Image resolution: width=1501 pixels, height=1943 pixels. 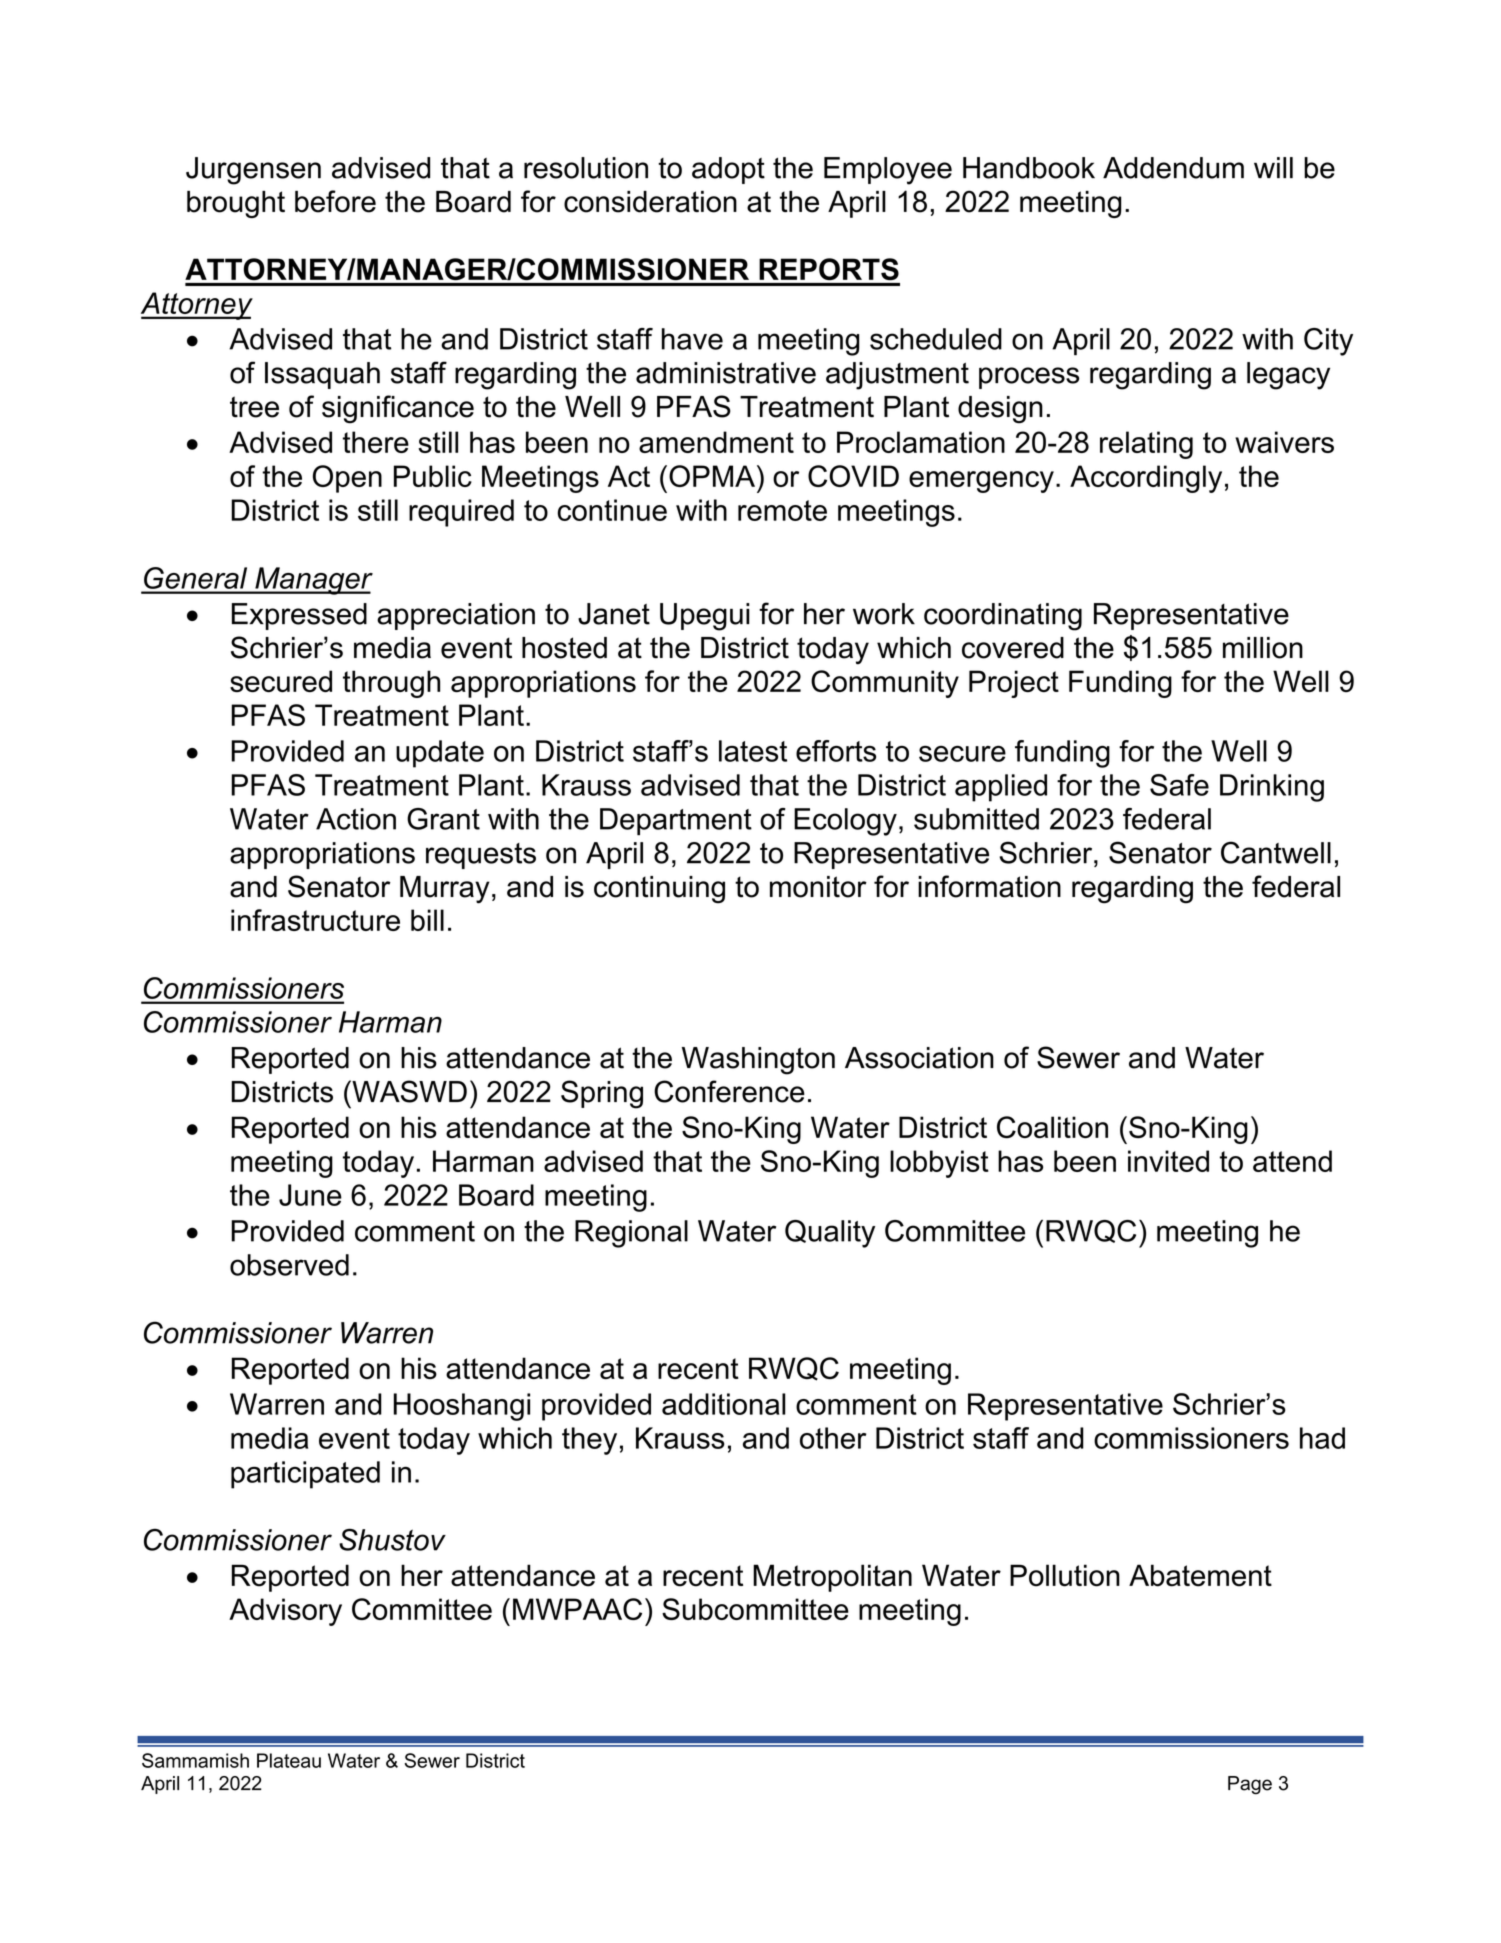 I want to click on remote, so click(x=782, y=510).
